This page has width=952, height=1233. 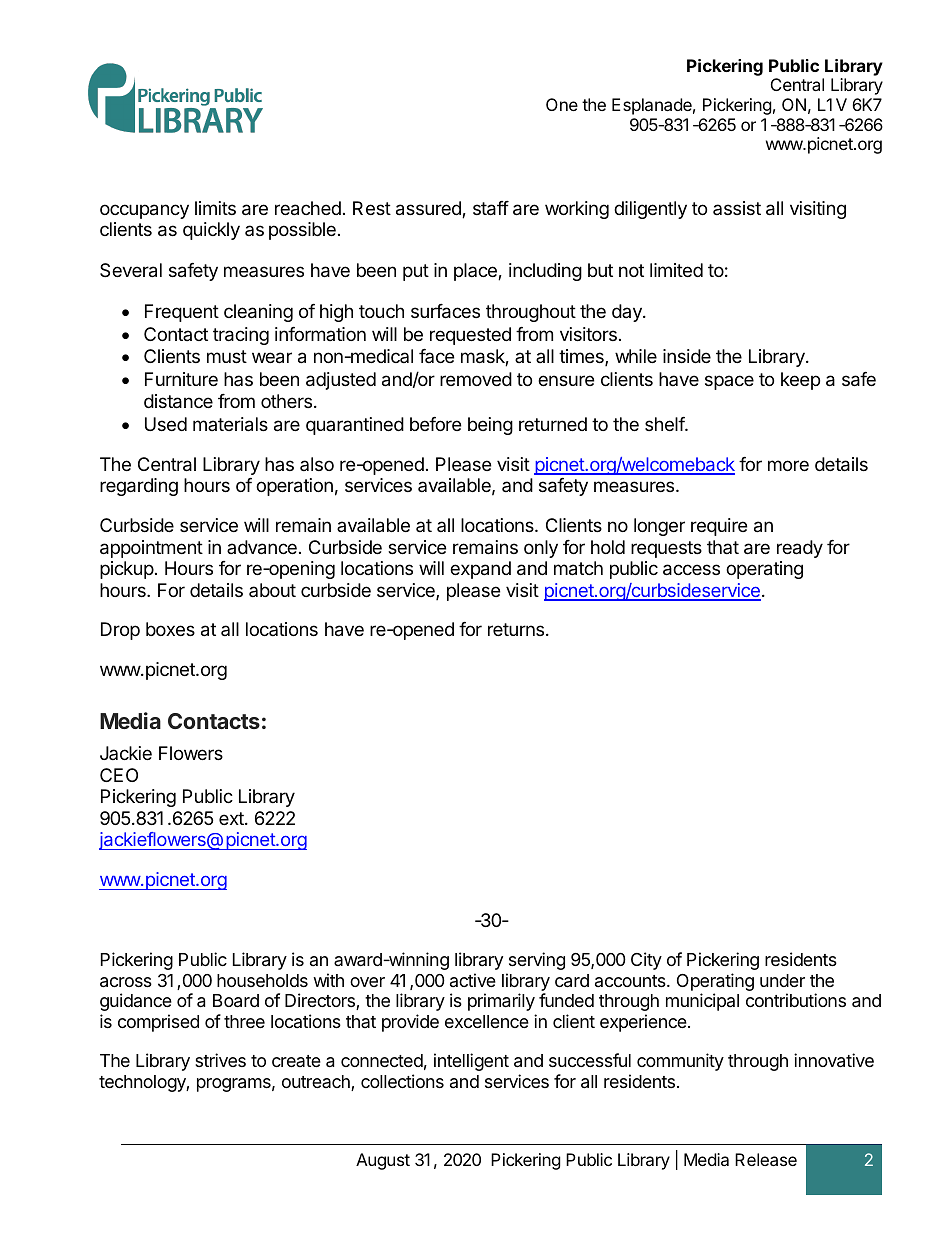 What do you see at coordinates (215, 208) in the page?
I see `limits` at bounding box center [215, 208].
